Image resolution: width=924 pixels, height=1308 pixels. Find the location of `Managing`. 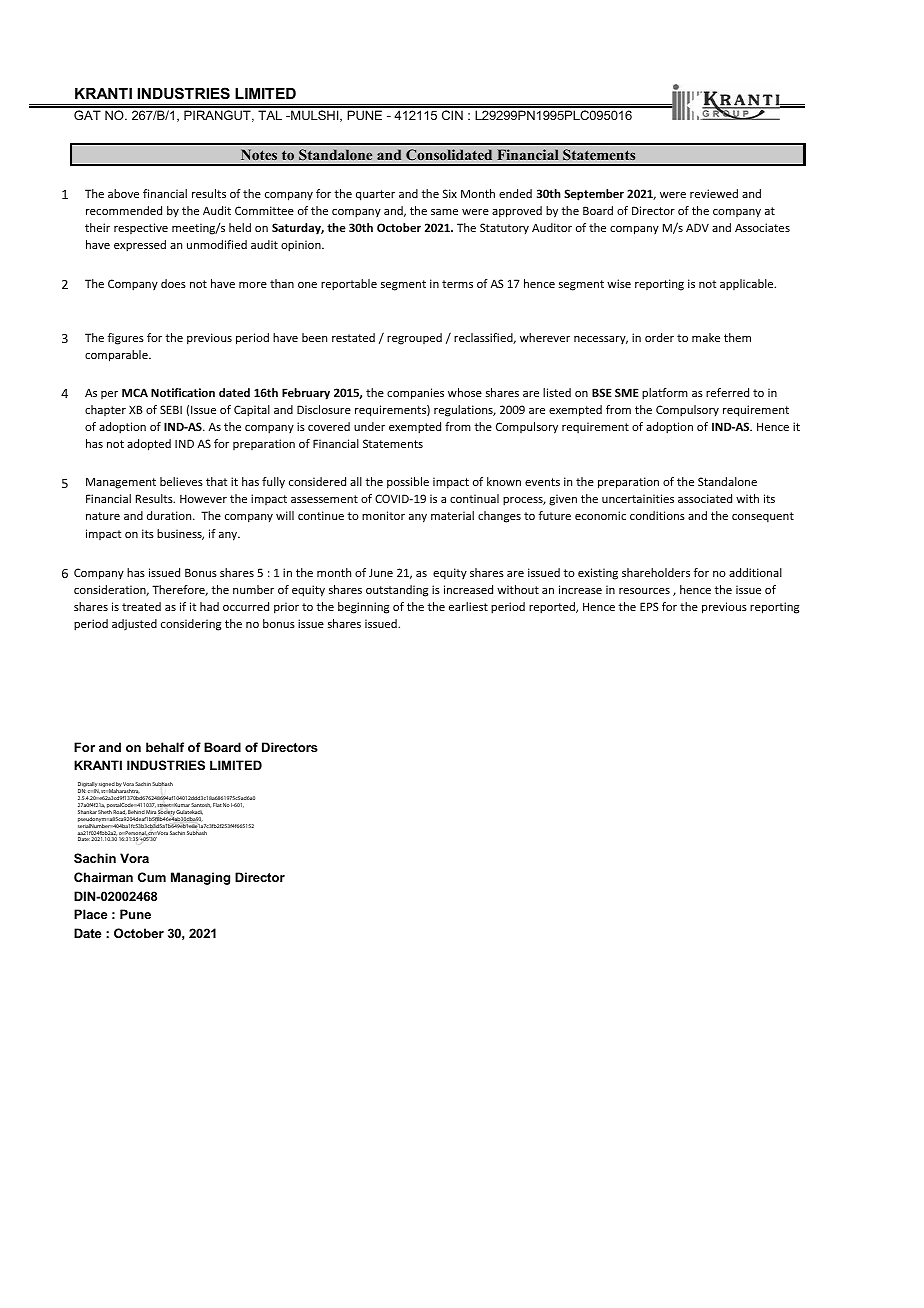

Managing is located at coordinates (200, 878).
